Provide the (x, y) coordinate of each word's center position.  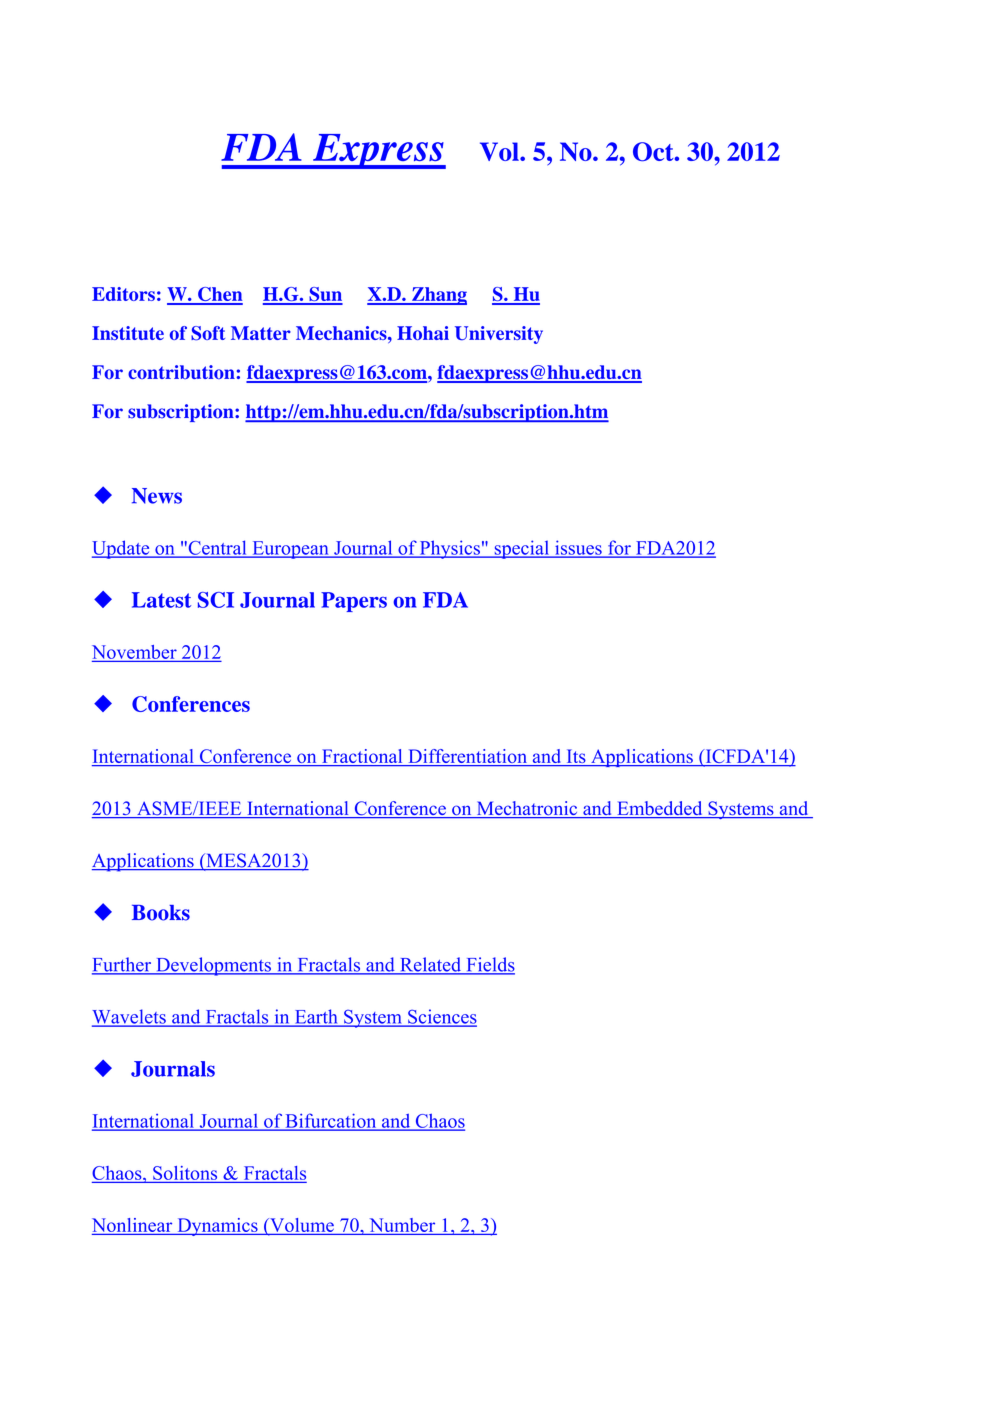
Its (576, 757)
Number (402, 1225)
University (499, 335)
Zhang (438, 296)
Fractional (362, 757)
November (134, 653)
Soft (208, 333)
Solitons (185, 1173)
